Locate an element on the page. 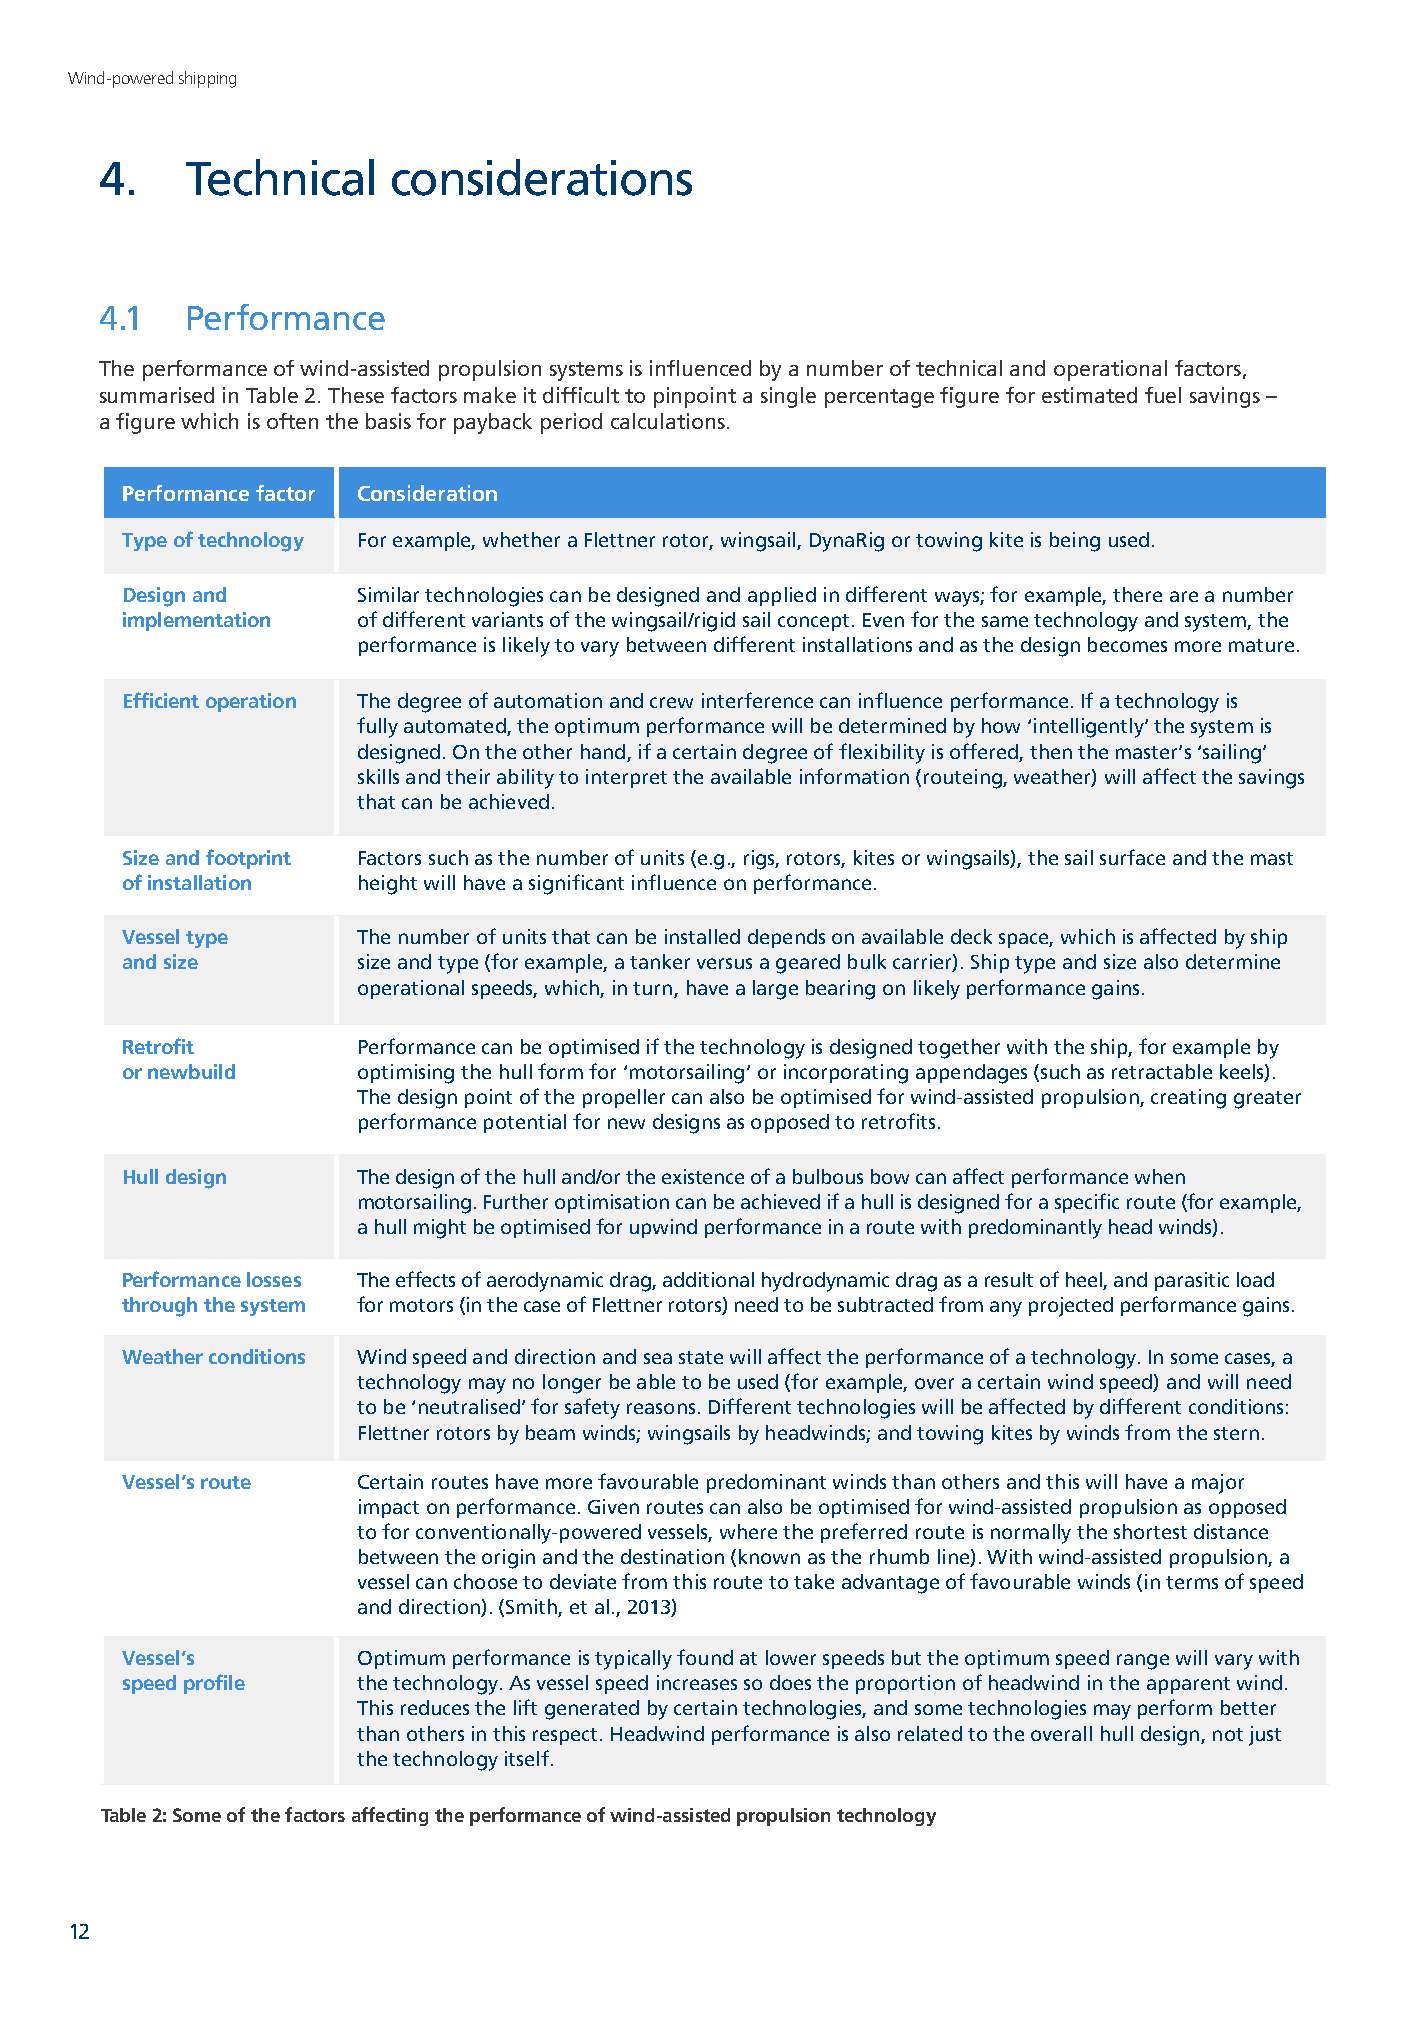 This page has height=2017, width=1426. creating is located at coordinates (1188, 1099).
